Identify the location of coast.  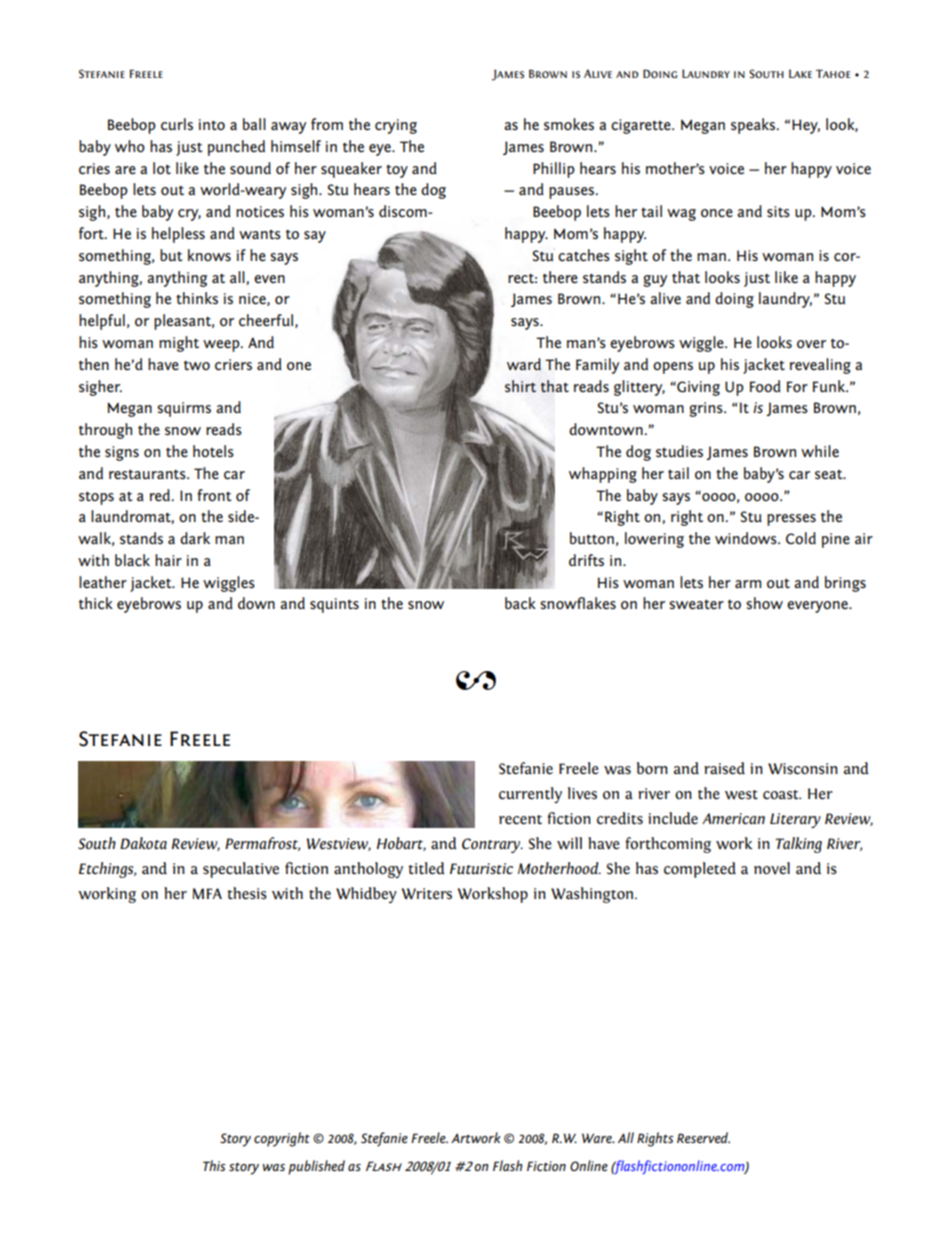
(782, 795).
